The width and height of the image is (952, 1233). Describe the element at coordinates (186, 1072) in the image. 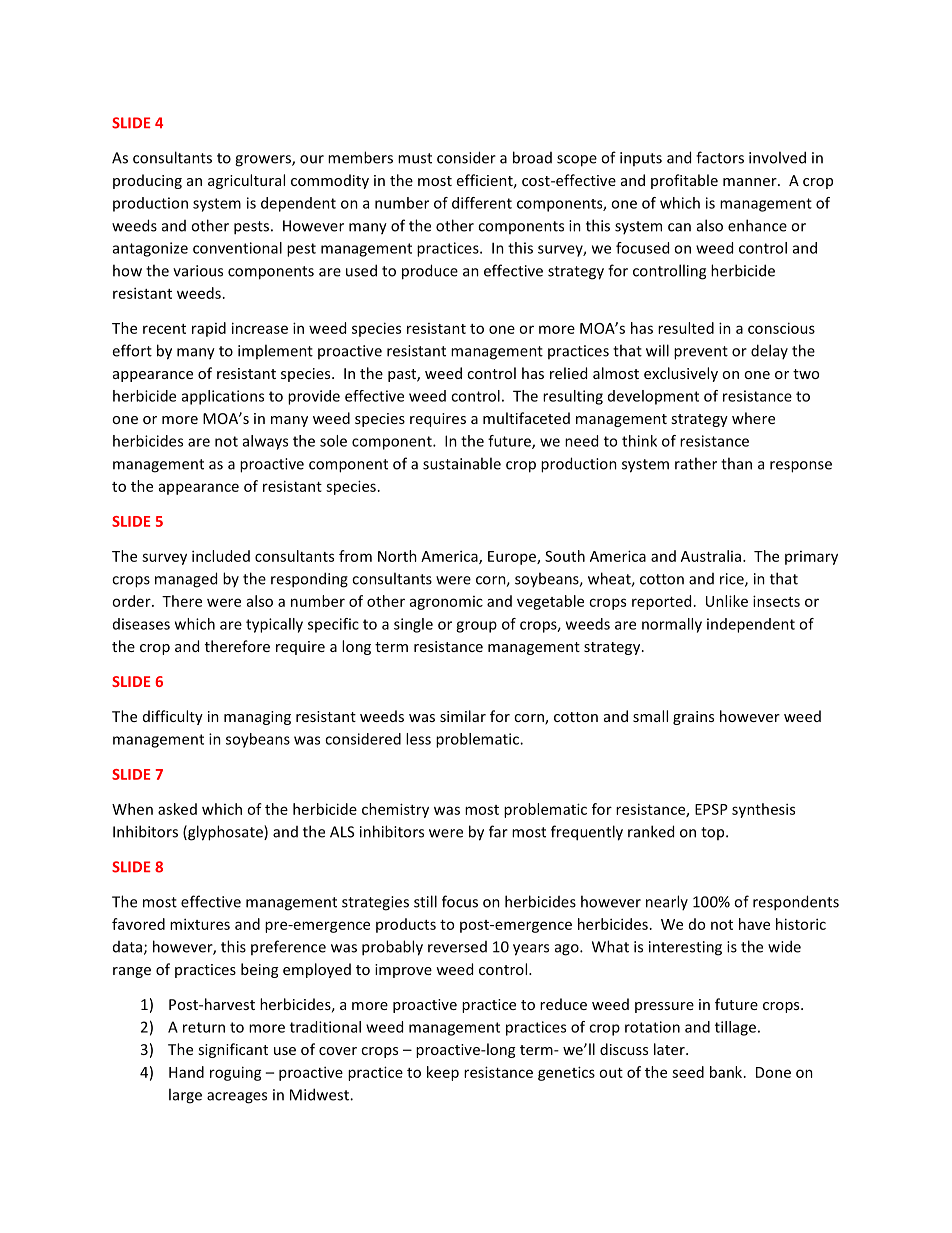

I see `Hand` at that location.
